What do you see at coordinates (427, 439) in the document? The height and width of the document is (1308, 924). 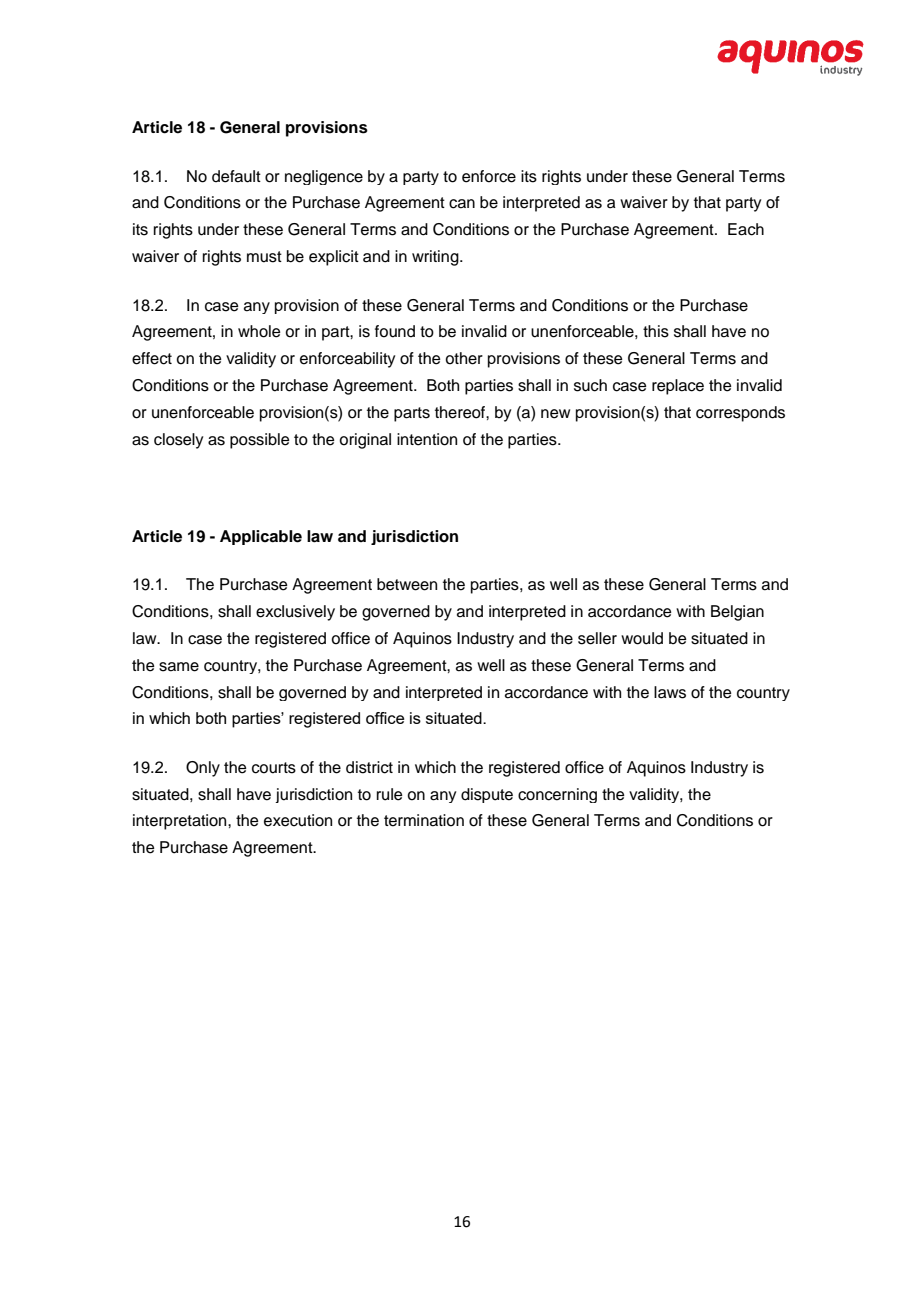 I see `intention` at bounding box center [427, 439].
